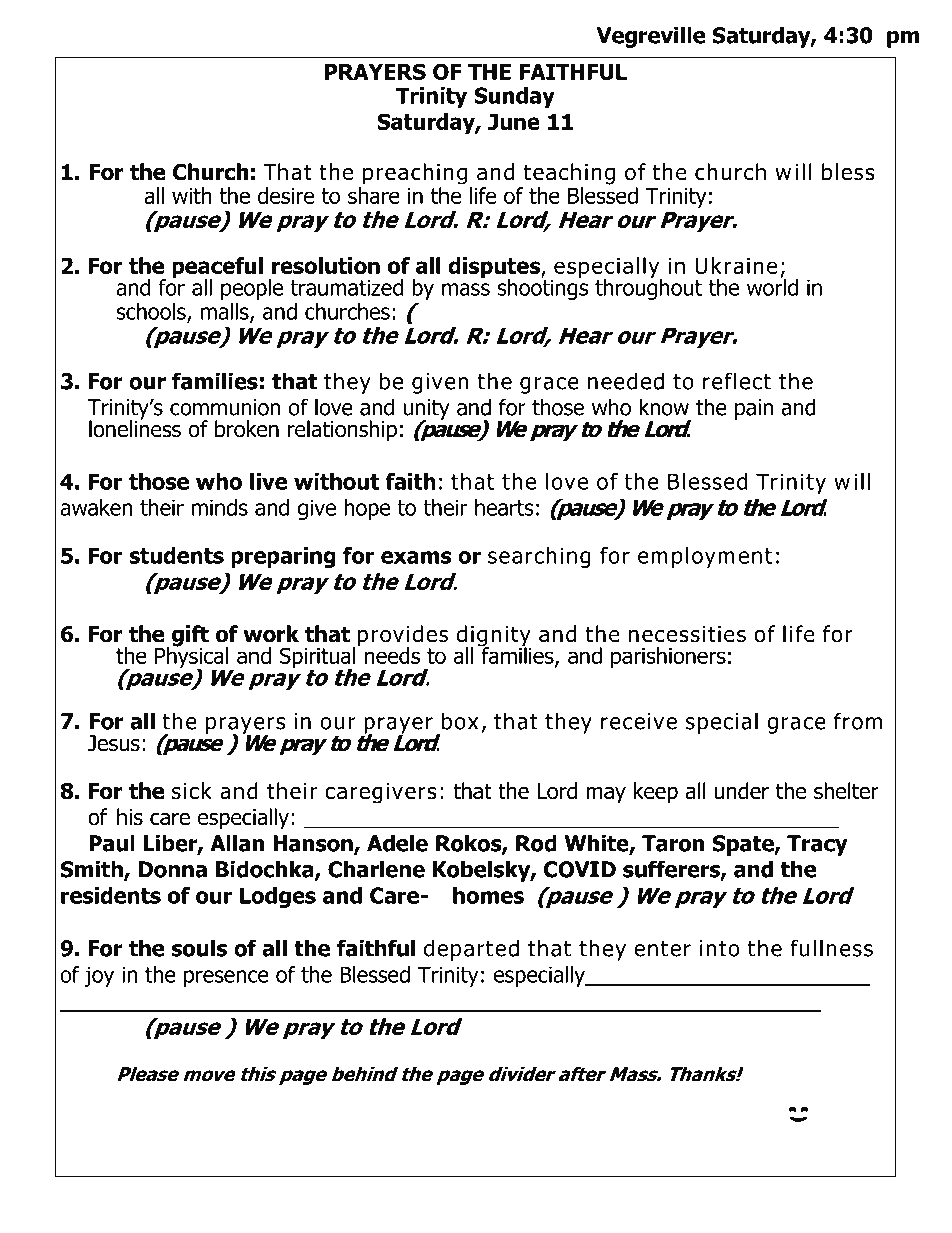 Image resolution: width=952 pixels, height=1233 pixels. Describe the element at coordinates (416, 557) in the image. I see `exams` at that location.
